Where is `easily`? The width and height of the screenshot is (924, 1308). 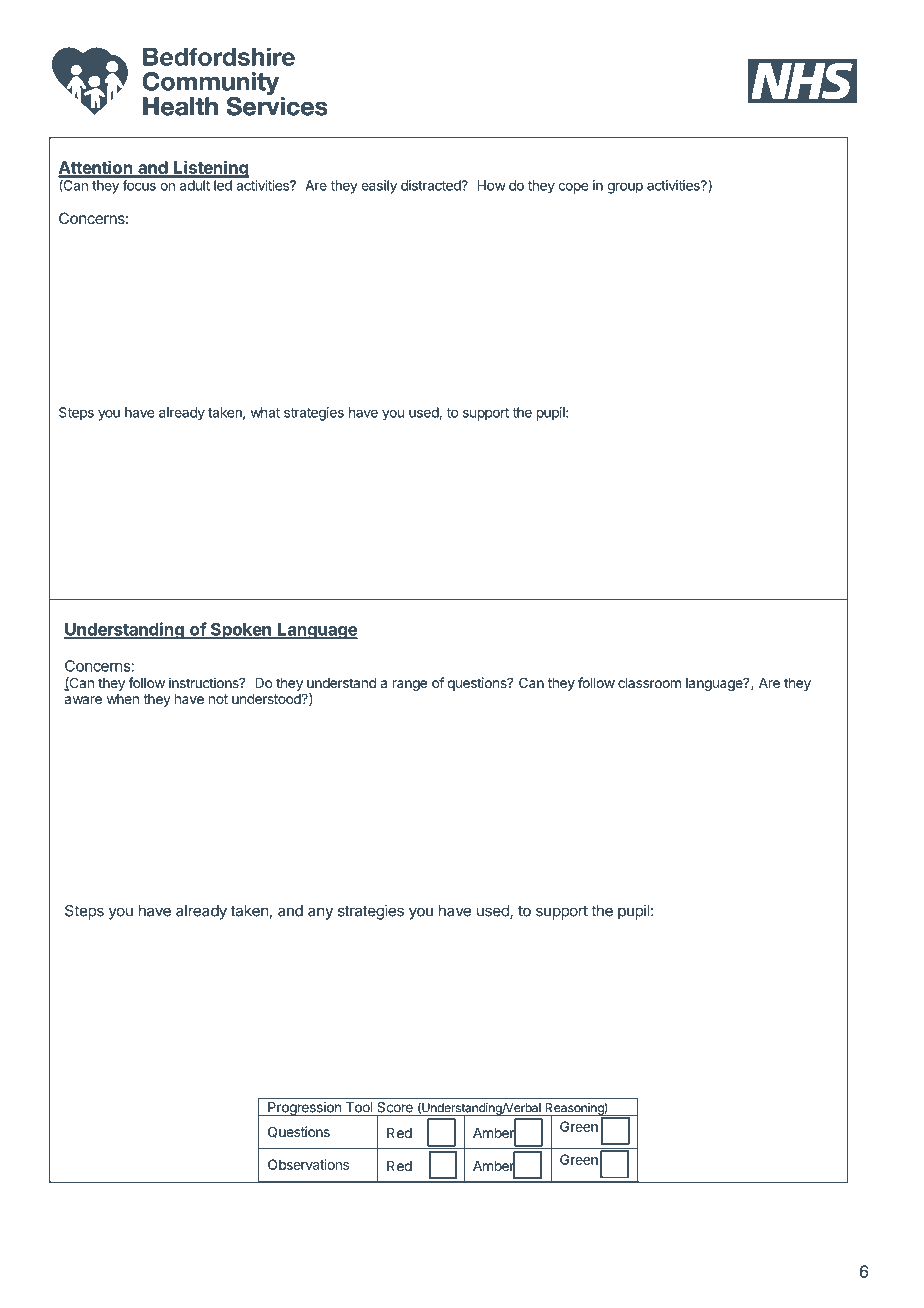
easily is located at coordinates (379, 187).
